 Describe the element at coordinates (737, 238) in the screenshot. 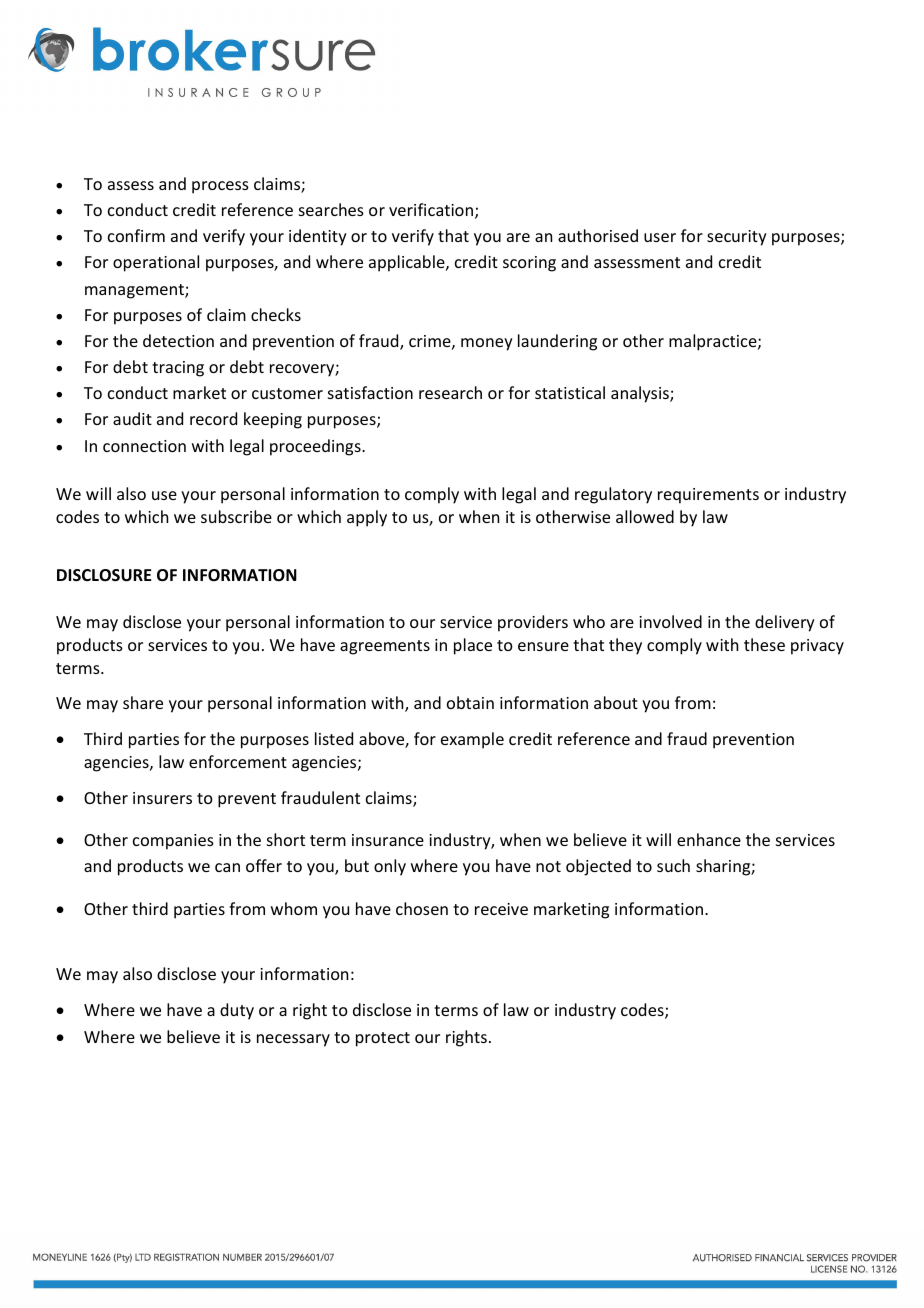

I see `security` at that location.
